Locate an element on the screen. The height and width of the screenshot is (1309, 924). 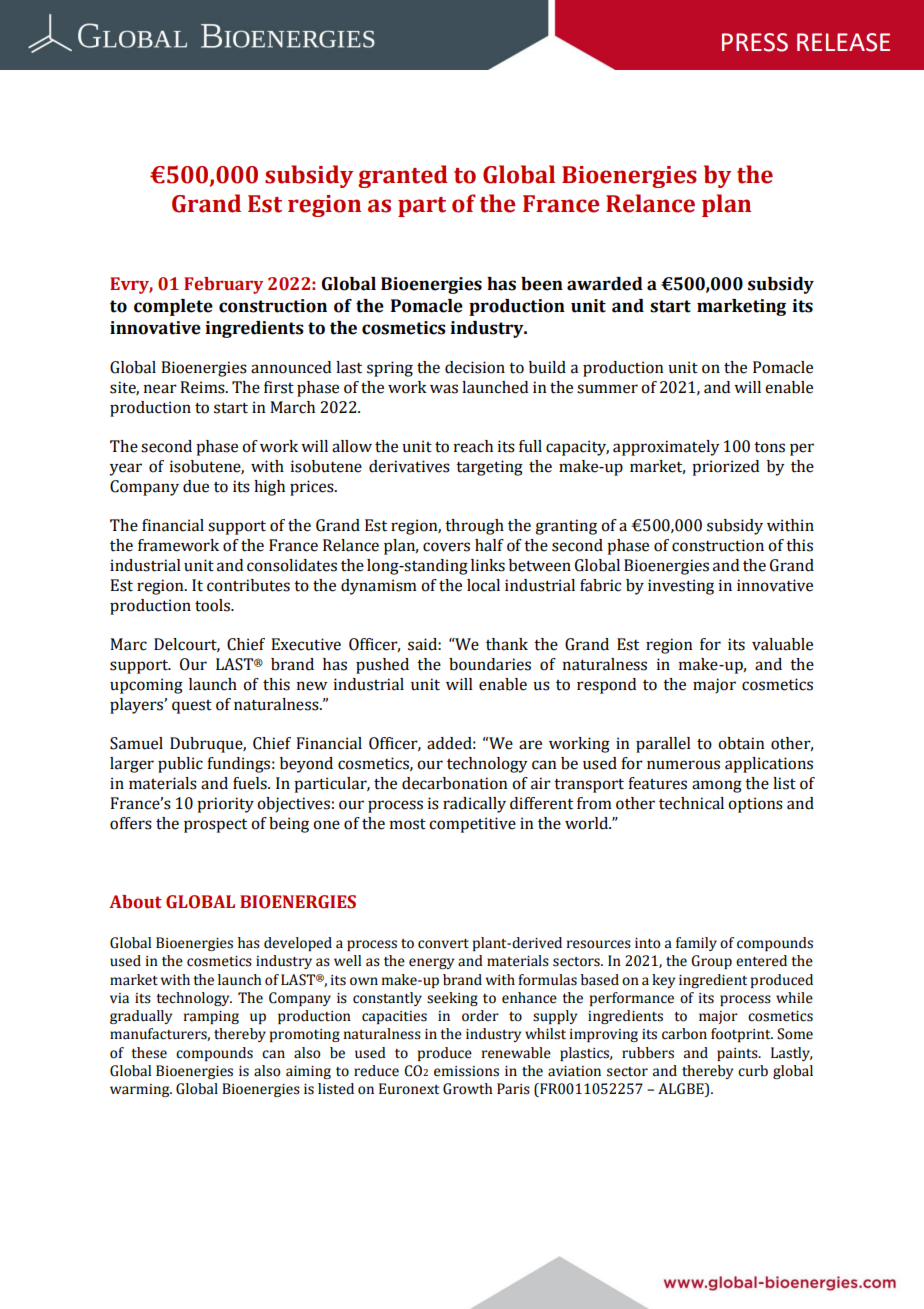
links is located at coordinates (488, 565).
